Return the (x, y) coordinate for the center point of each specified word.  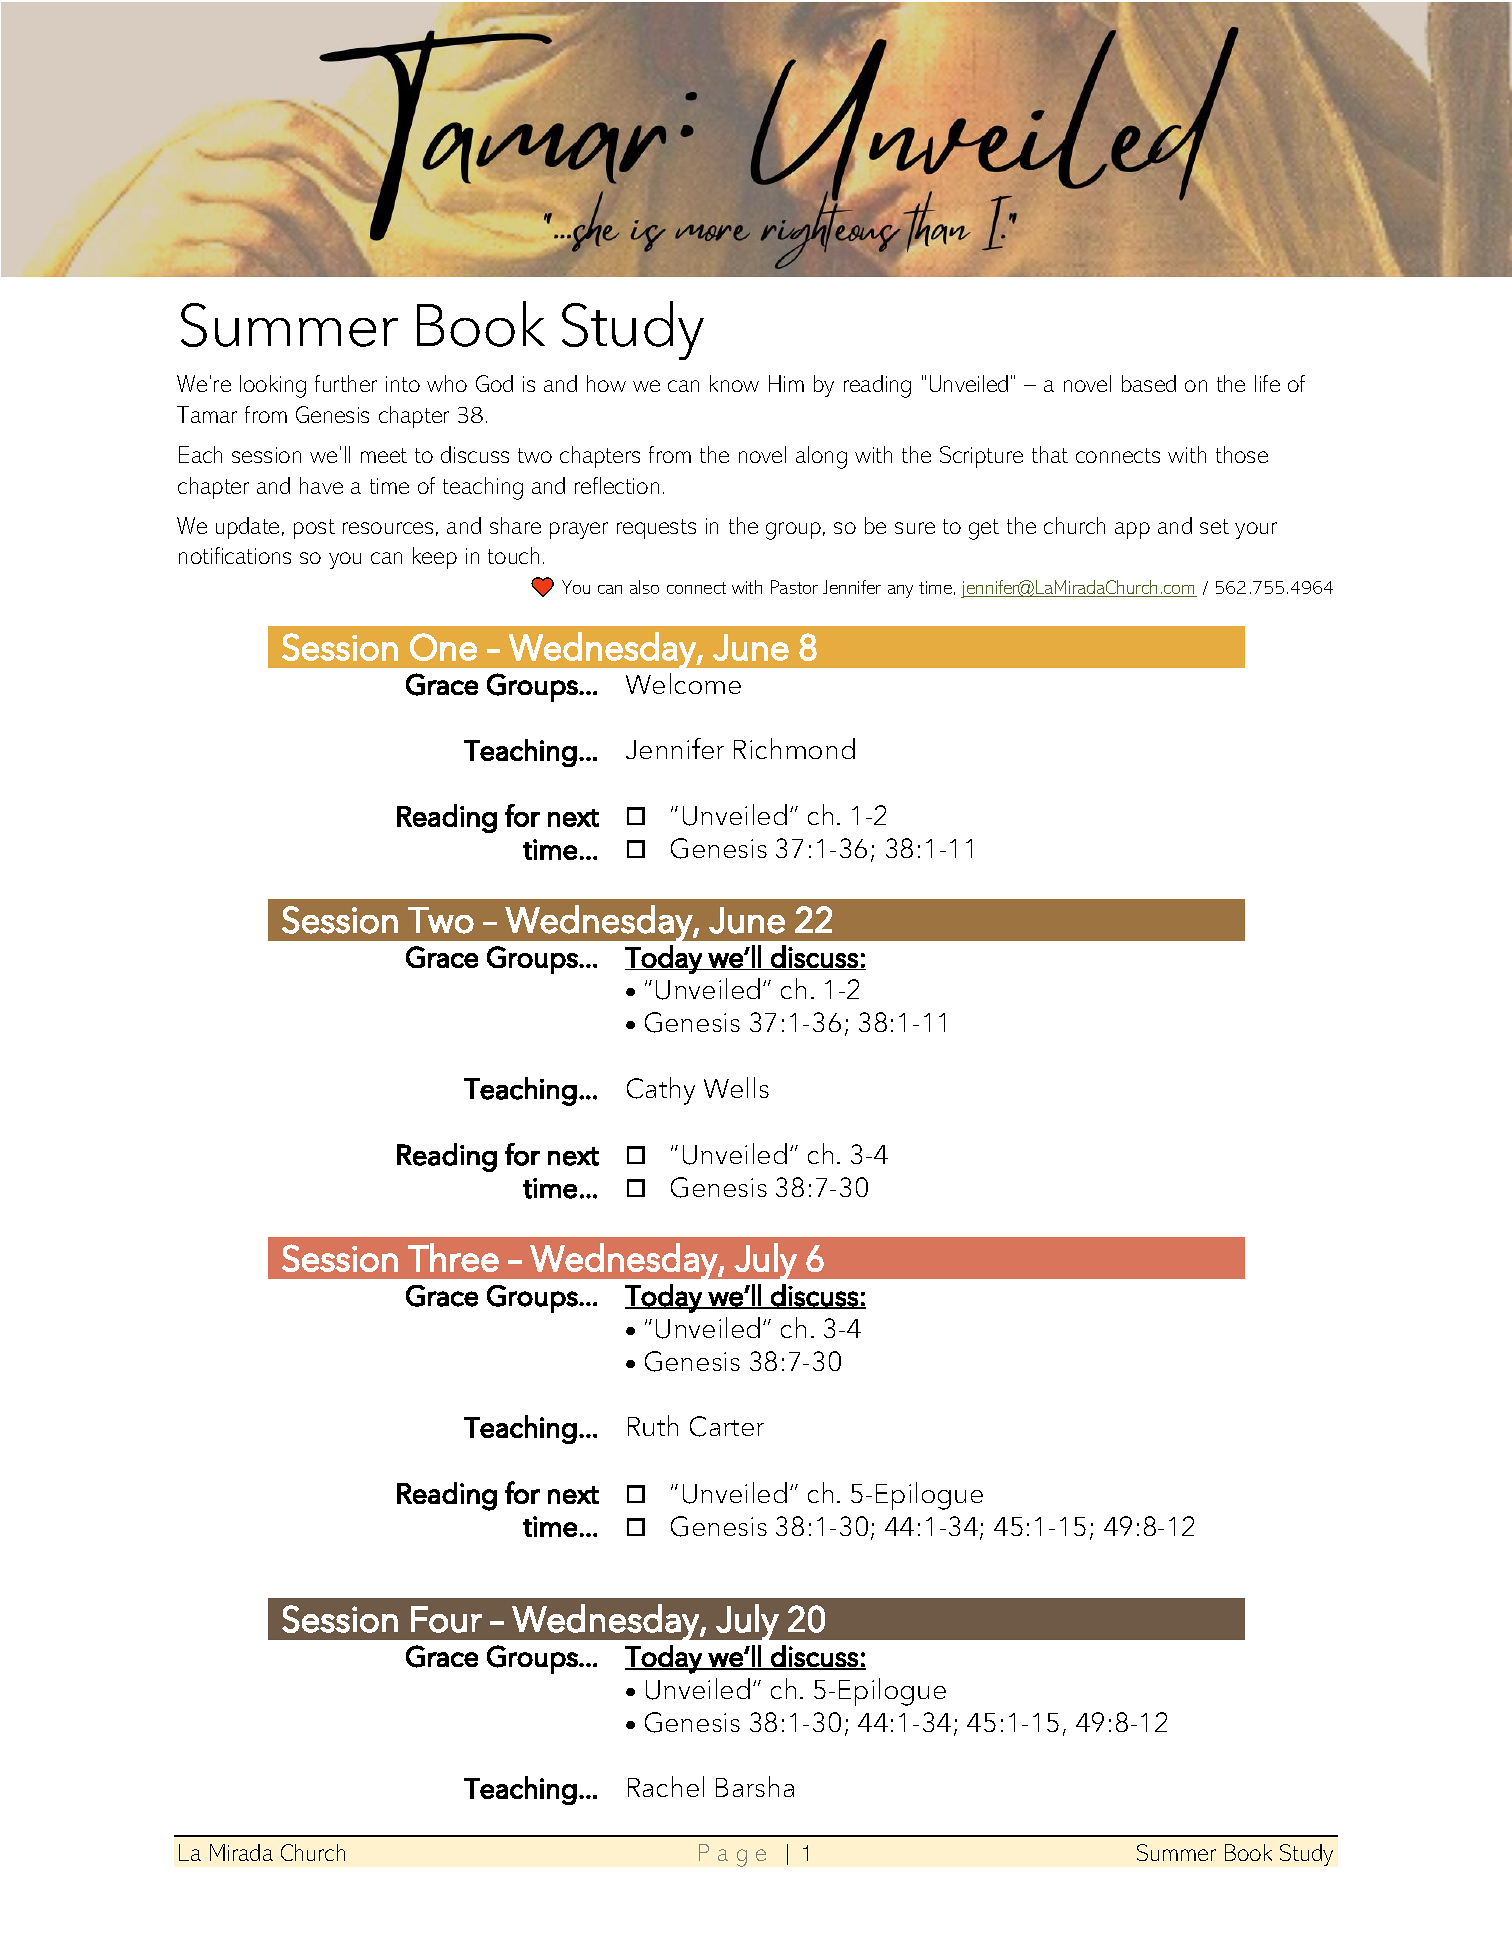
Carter (727, 1426)
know (734, 383)
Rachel (666, 1786)
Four (446, 1619)
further (346, 383)
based (1149, 383)
